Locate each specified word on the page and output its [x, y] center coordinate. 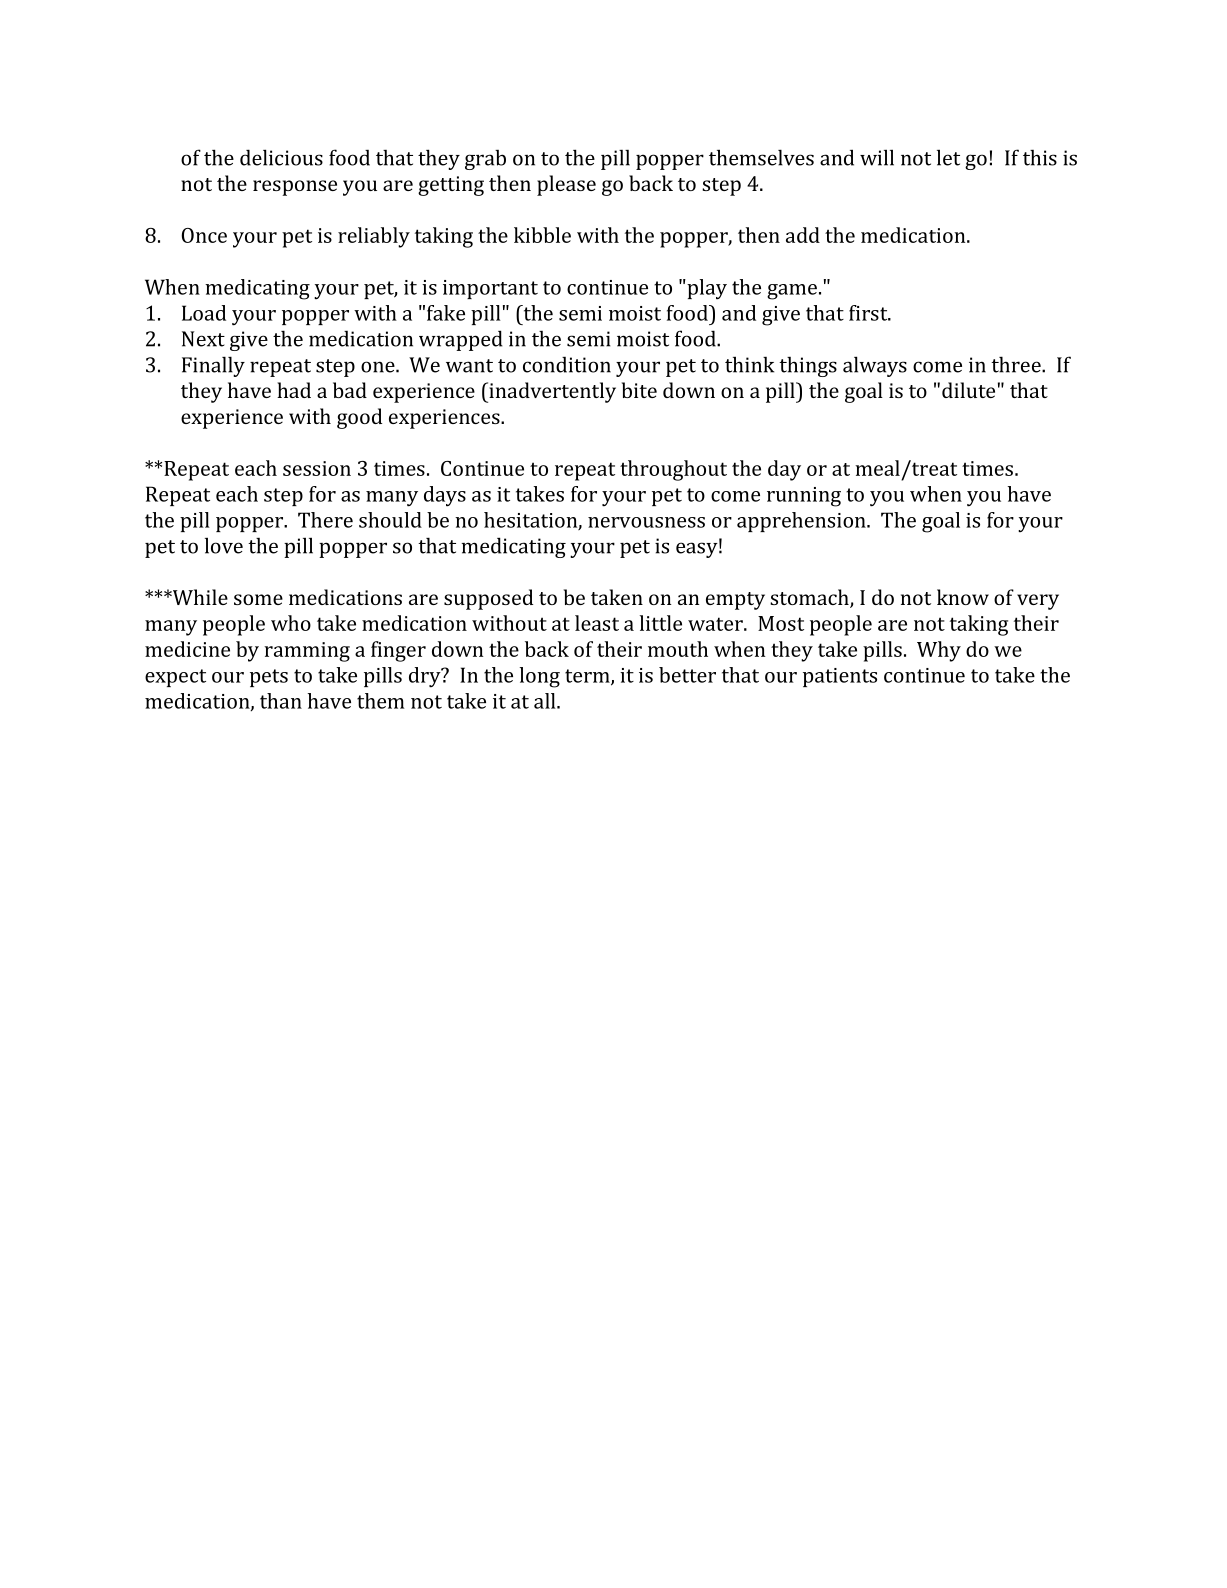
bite [639, 390]
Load [204, 313]
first [869, 313]
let [948, 157]
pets [269, 678]
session [317, 468]
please [566, 185]
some [258, 599]
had [294, 390]
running [804, 497]
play [706, 289]
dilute [968, 390]
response [295, 188]
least [597, 623]
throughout [673, 470]
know [963, 597]
